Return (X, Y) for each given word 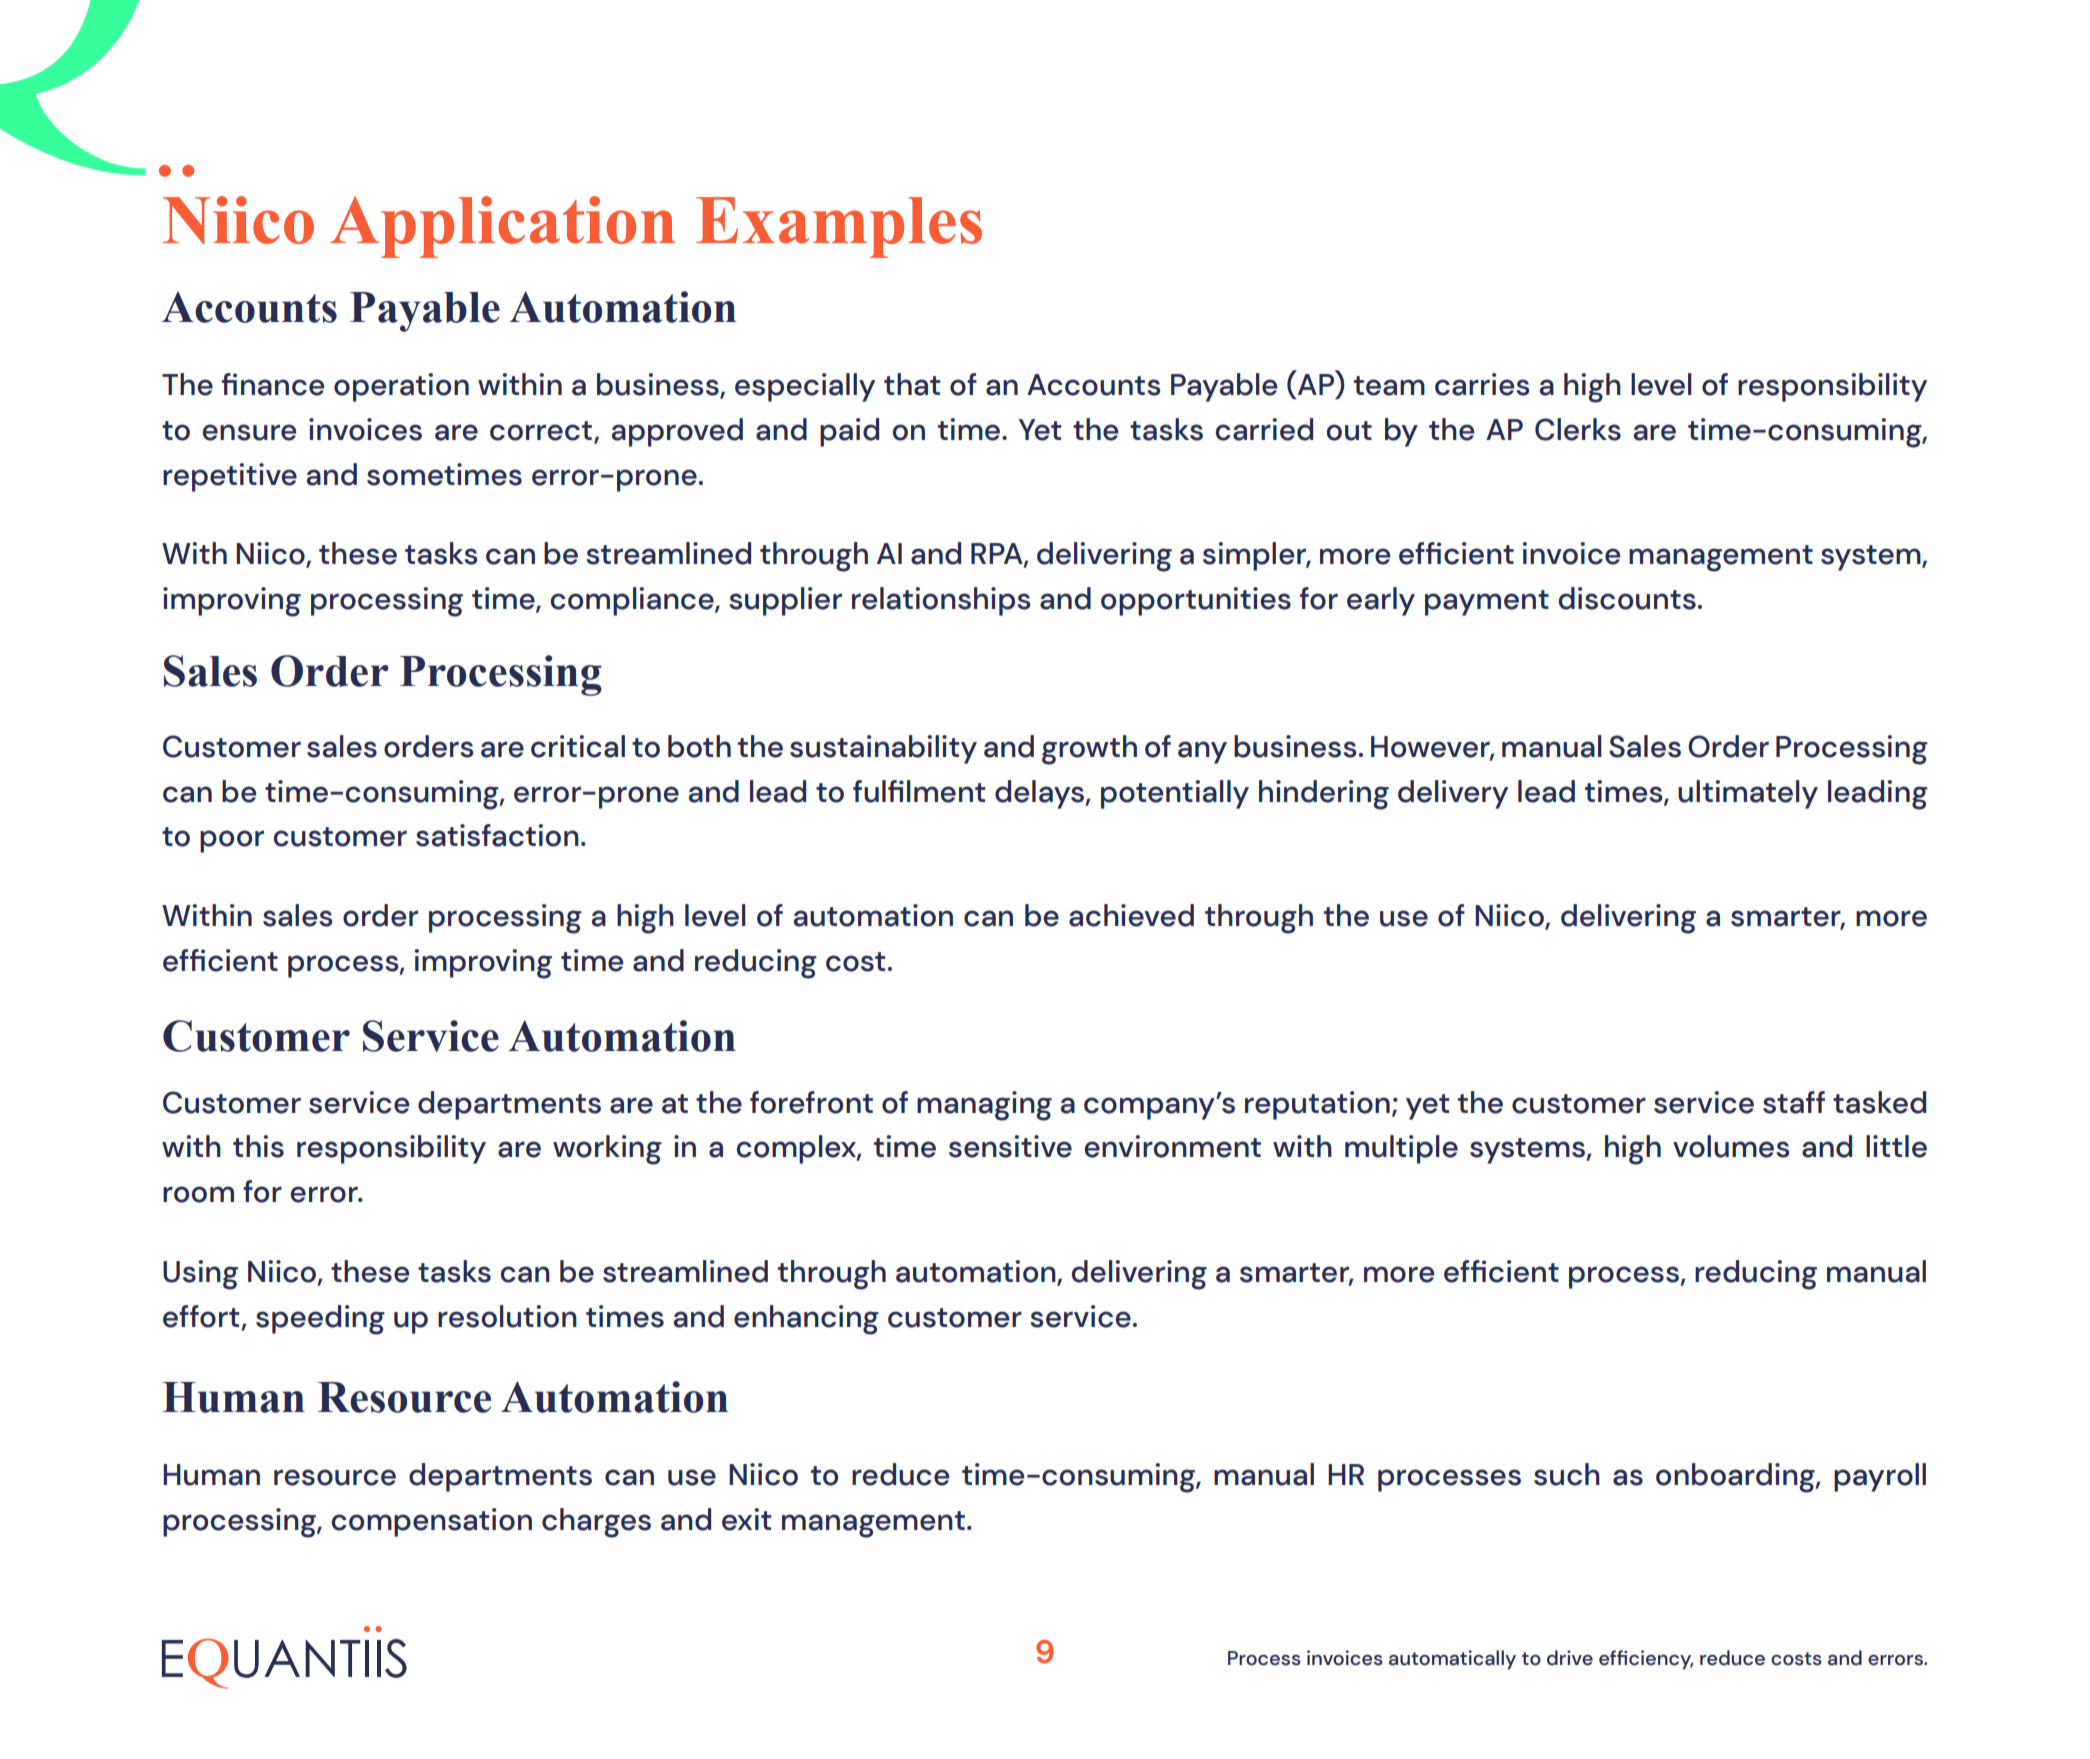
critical (578, 746)
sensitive (1010, 1146)
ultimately (1748, 794)
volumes (1731, 1146)
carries (1482, 384)
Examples (839, 227)
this (258, 1146)
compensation (431, 1522)
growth (1089, 750)
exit (746, 1519)
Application (503, 227)
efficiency (1646, 1660)
